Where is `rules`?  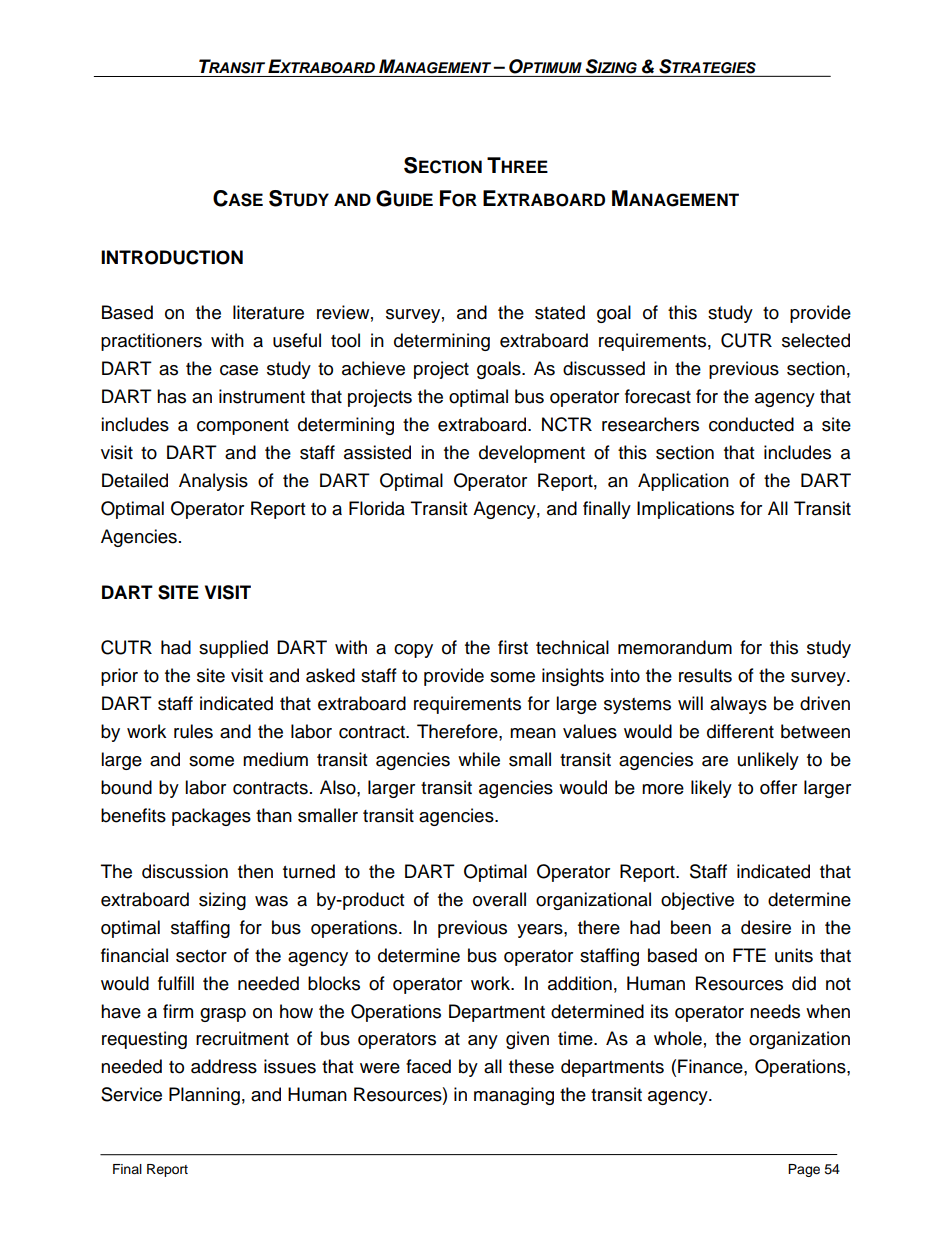
rules is located at coordinates (193, 731).
